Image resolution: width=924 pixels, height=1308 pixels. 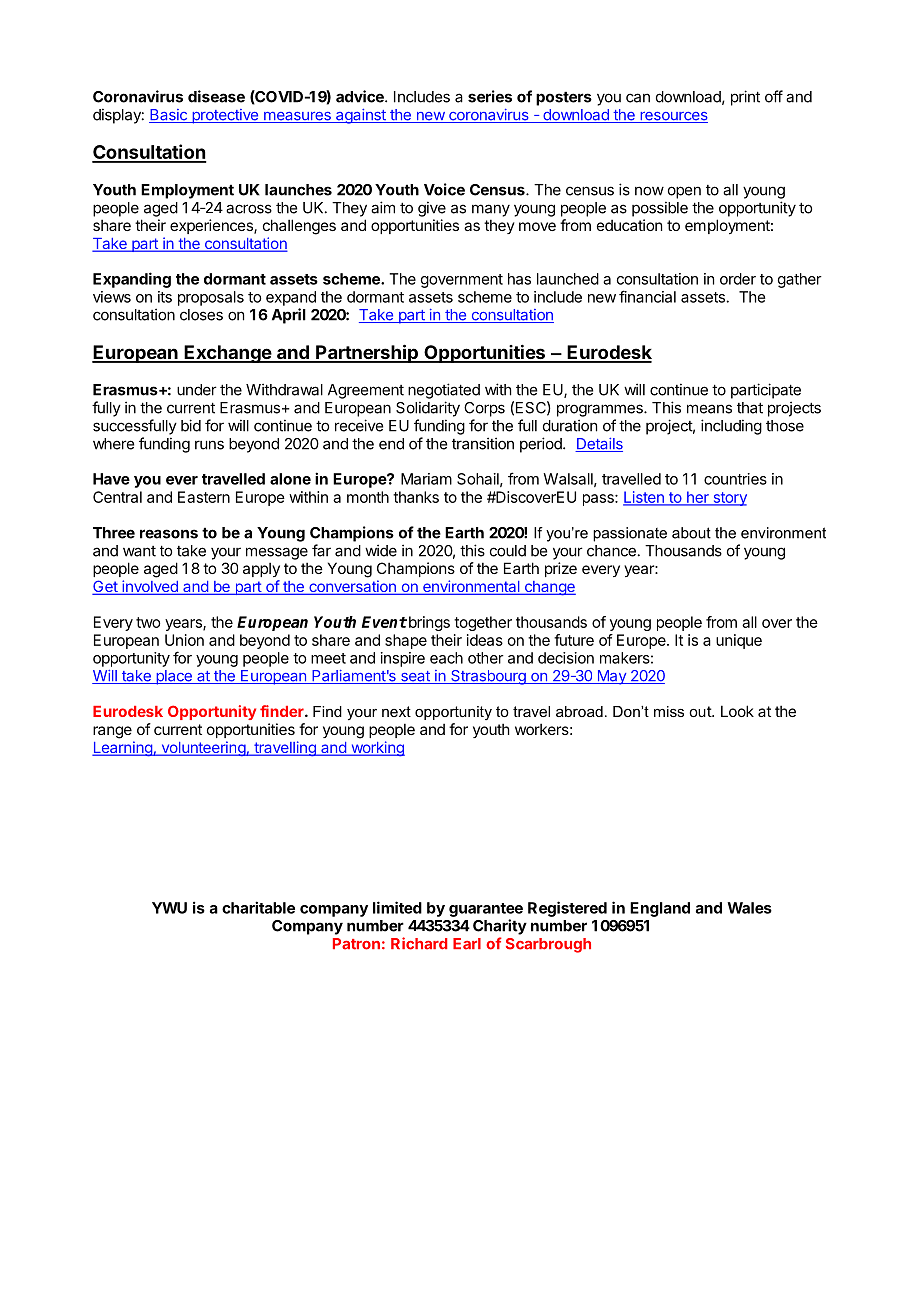 I want to click on Basic, so click(x=169, y=116).
